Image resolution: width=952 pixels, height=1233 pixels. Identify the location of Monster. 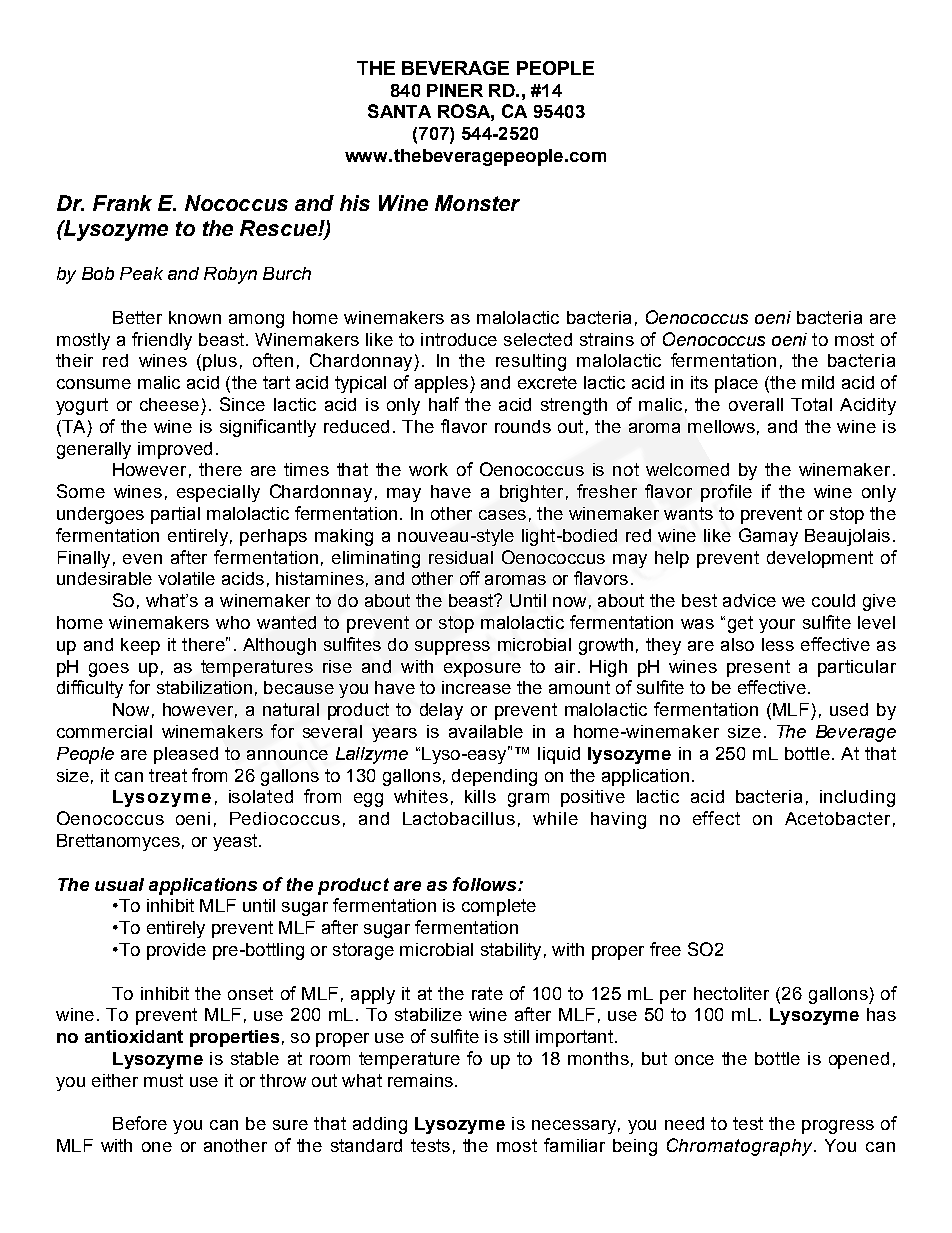
(477, 203).
